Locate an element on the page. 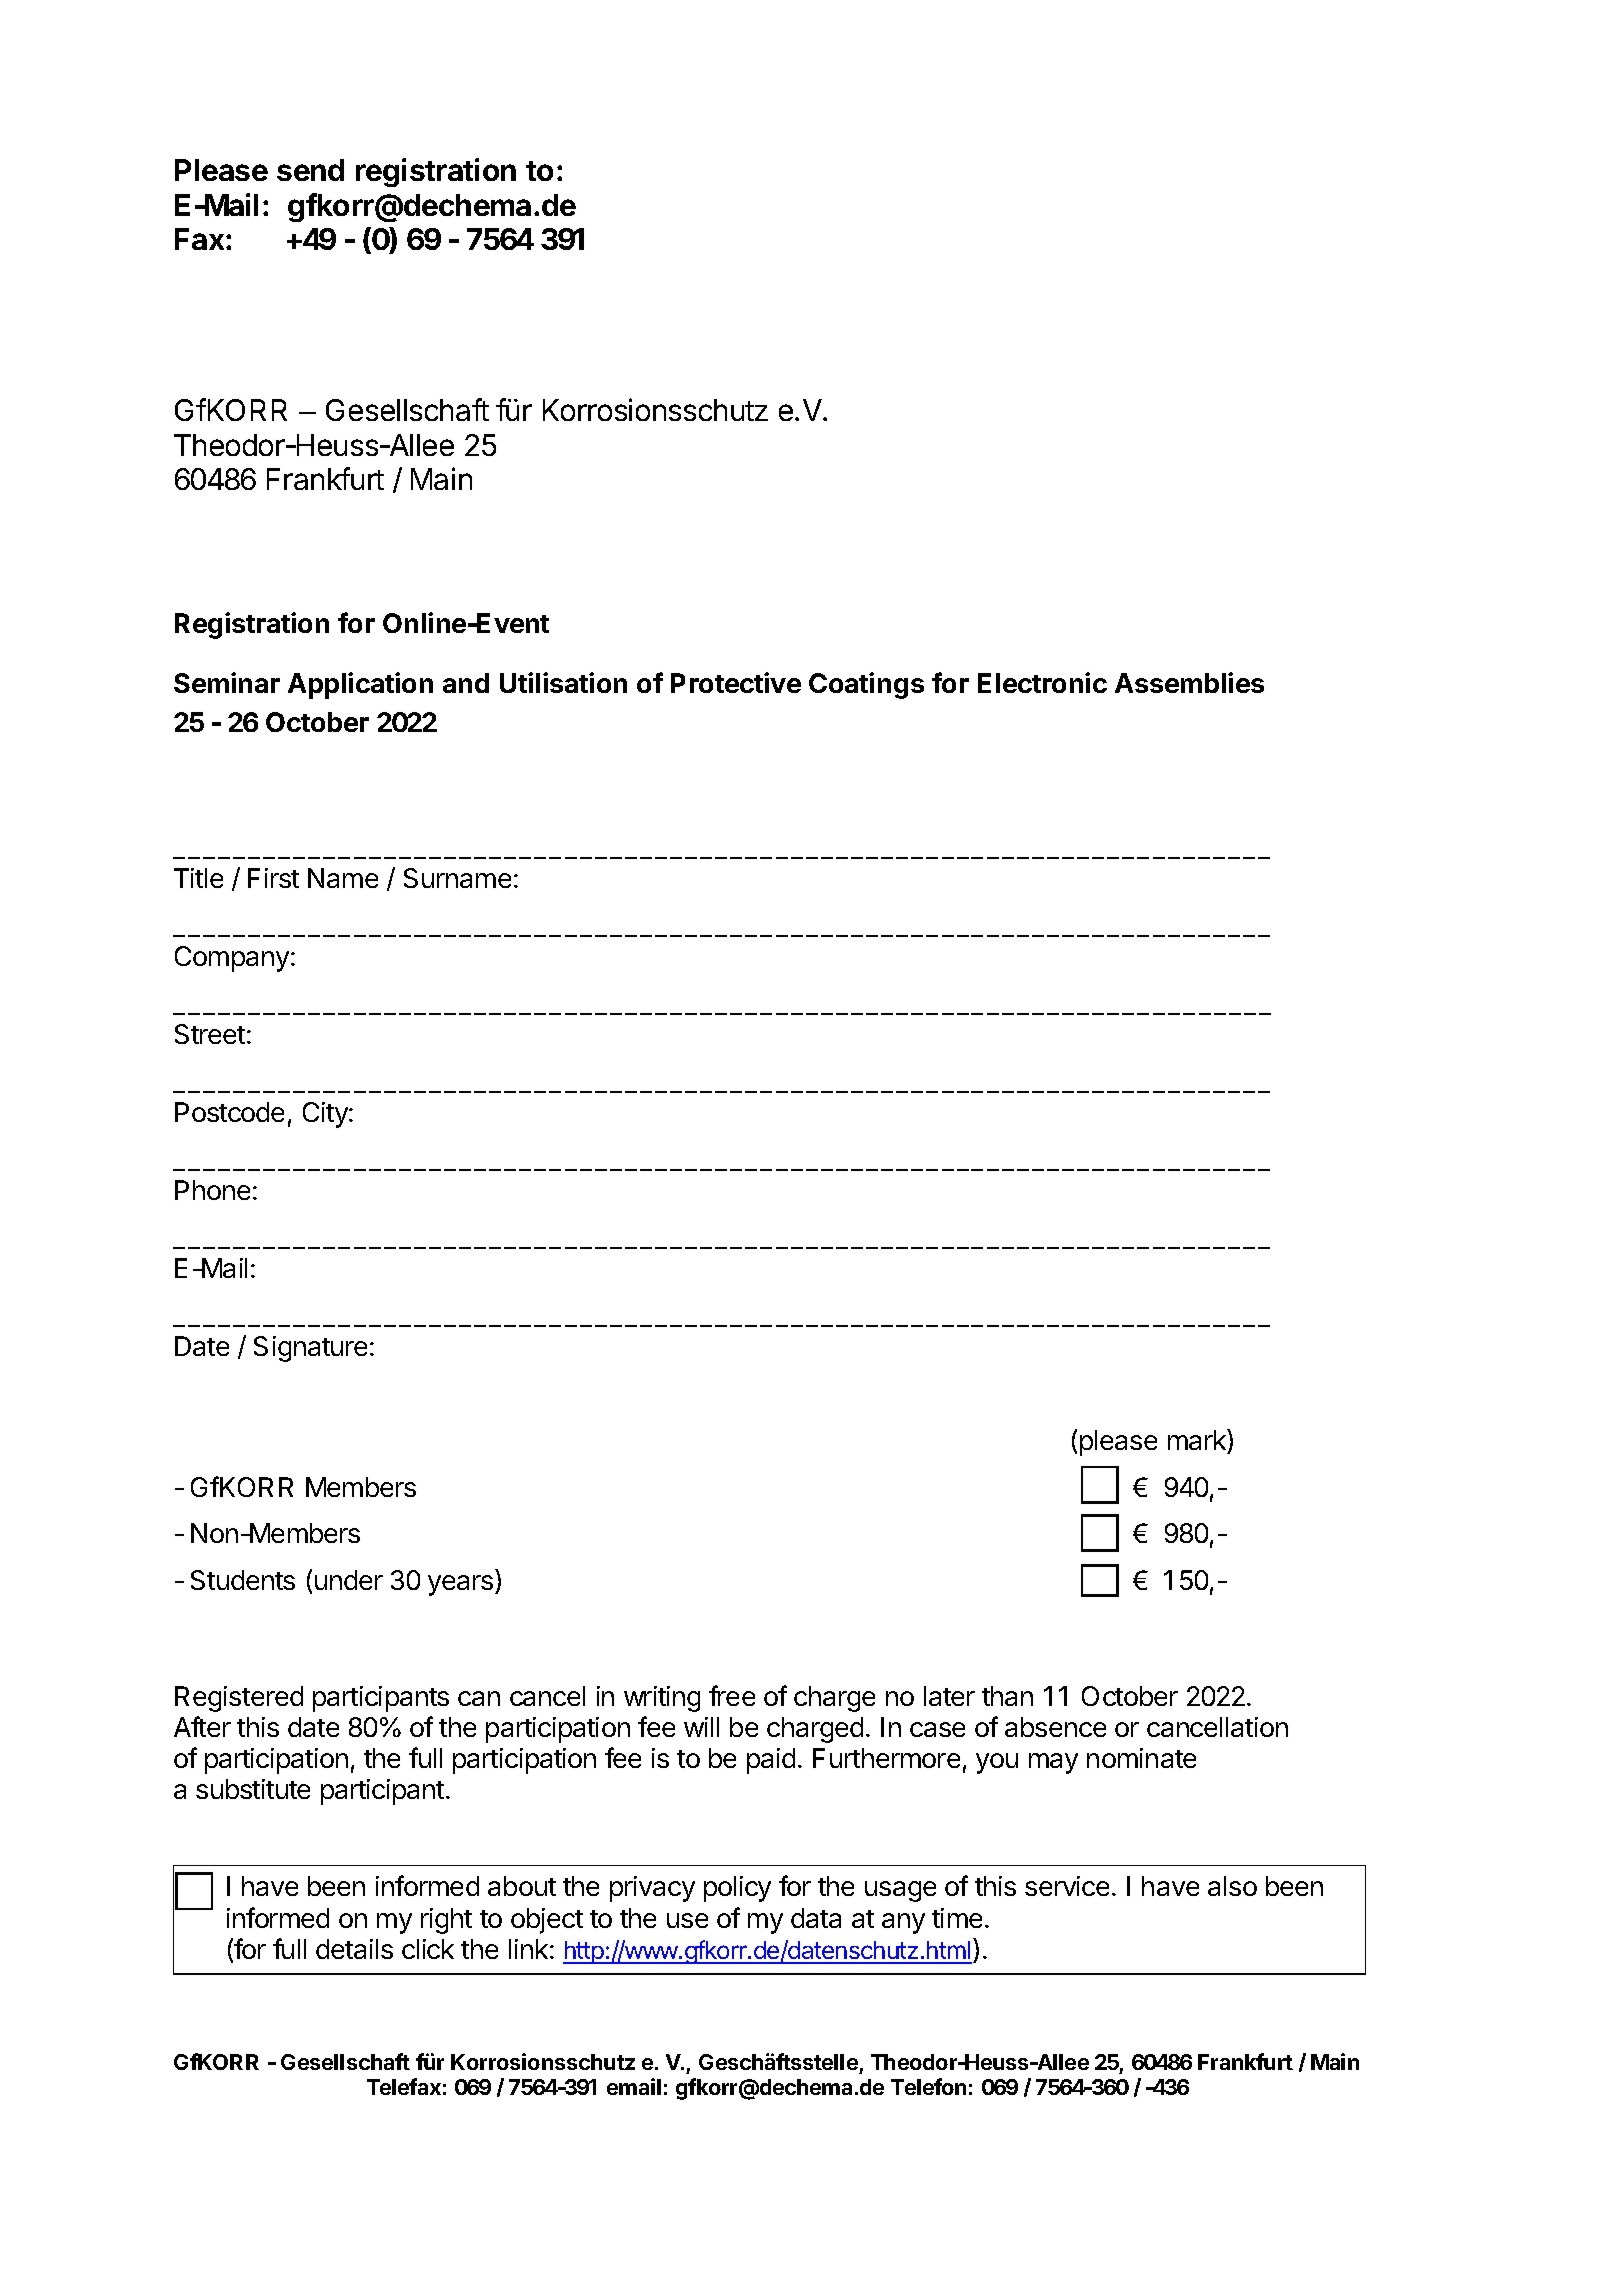  Protective is located at coordinates (736, 682).
